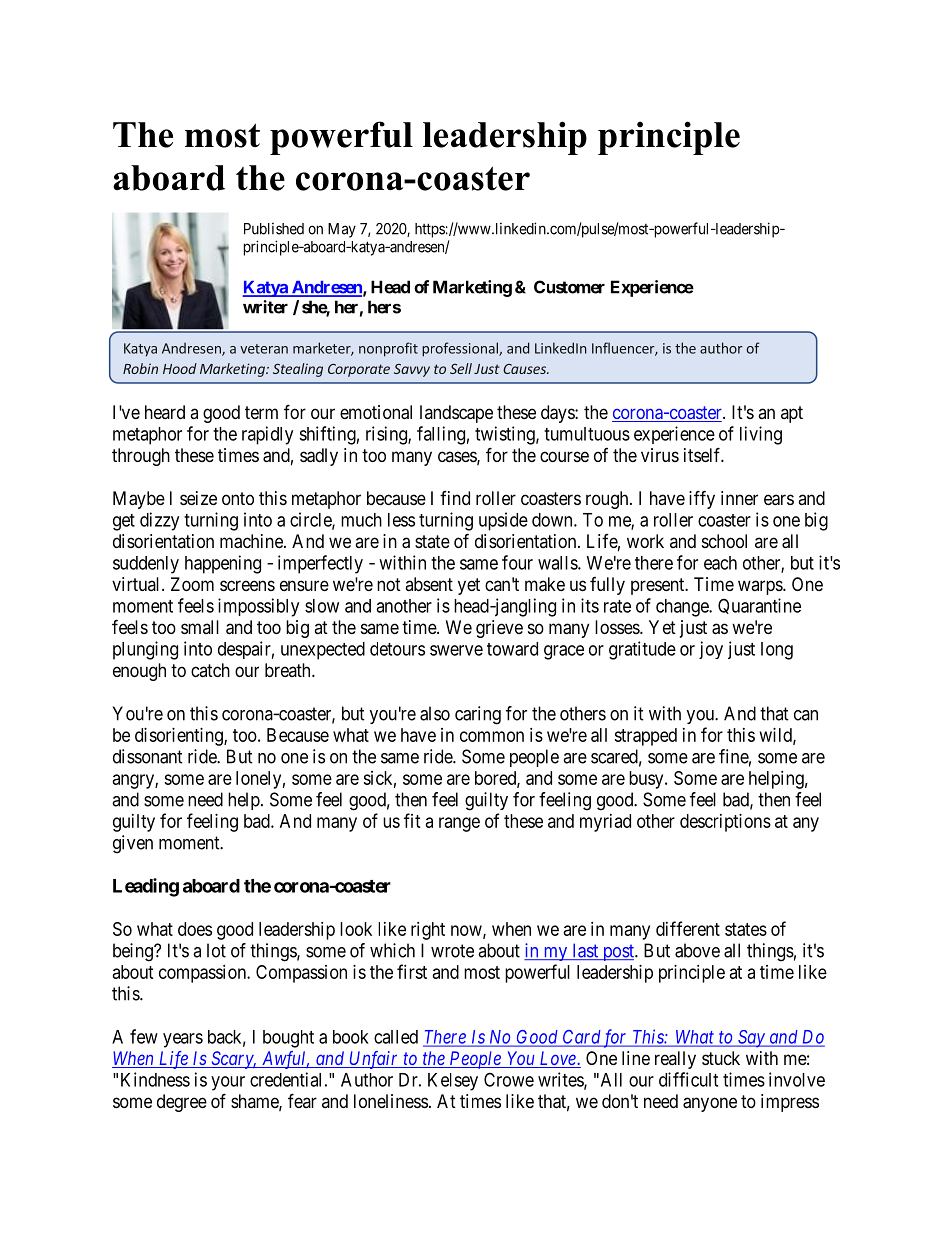 This image has height=1233, width=952. Describe the element at coordinates (720, 563) in the image. I see `each` at that location.
